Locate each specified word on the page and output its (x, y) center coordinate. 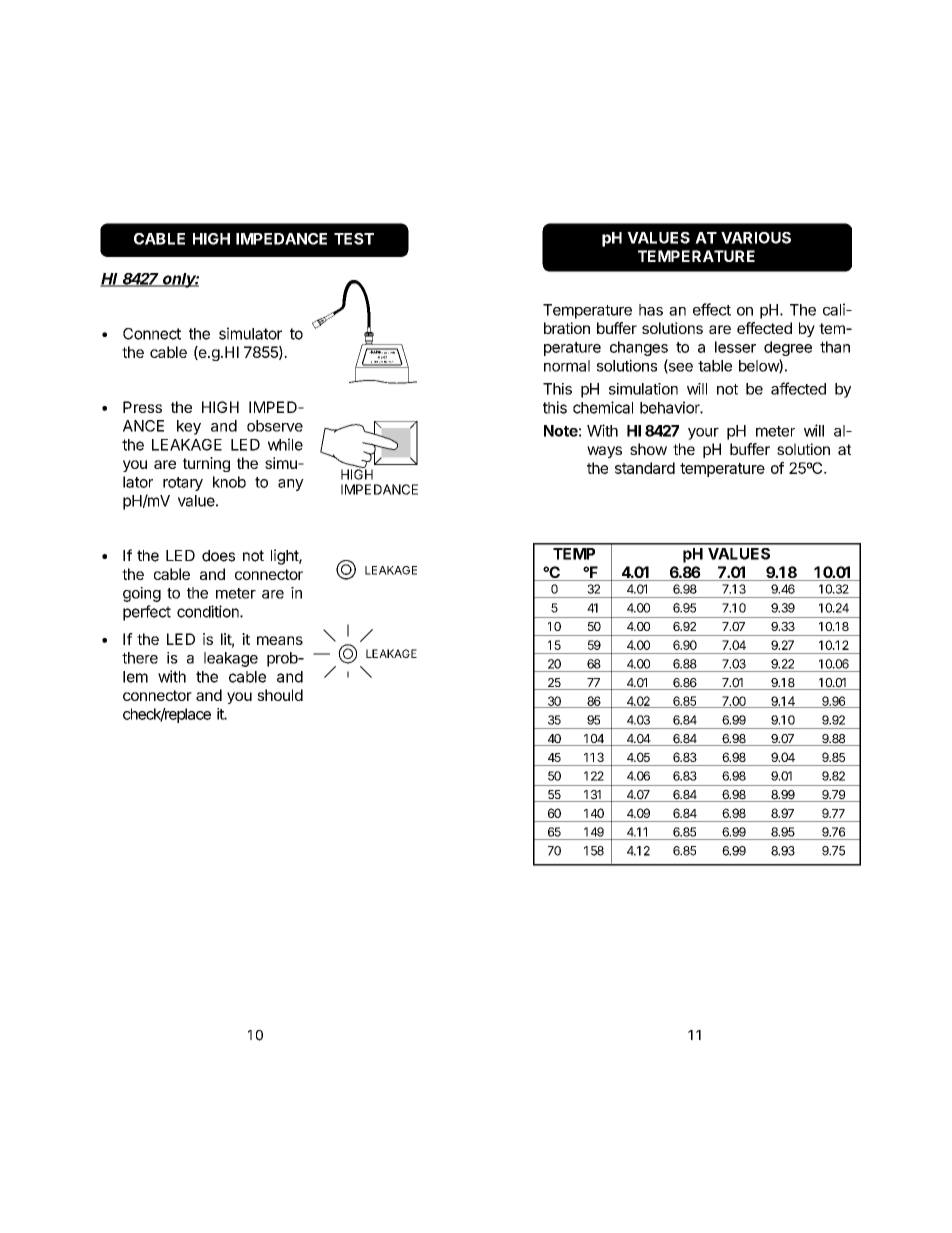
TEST (354, 239)
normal (567, 366)
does (218, 556)
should (280, 695)
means (280, 640)
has (651, 310)
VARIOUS (756, 238)
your (703, 433)
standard (645, 468)
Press (142, 407)
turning (206, 464)
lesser (735, 347)
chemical (603, 407)
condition (209, 611)
